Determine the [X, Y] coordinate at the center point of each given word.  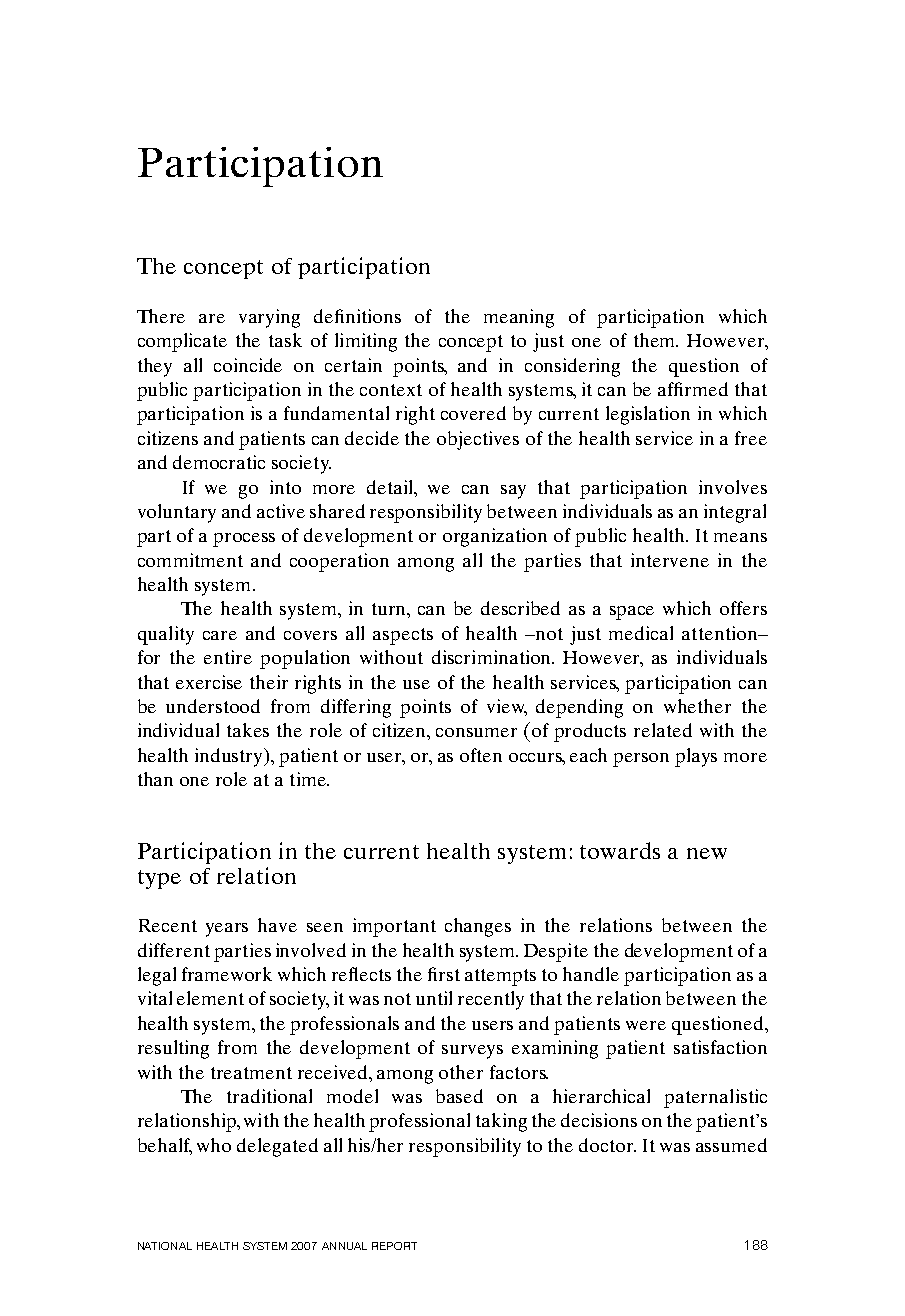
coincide [248, 365]
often [481, 755]
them [656, 340]
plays [696, 757]
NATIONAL [165, 1246]
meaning [519, 318]
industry [230, 757]
